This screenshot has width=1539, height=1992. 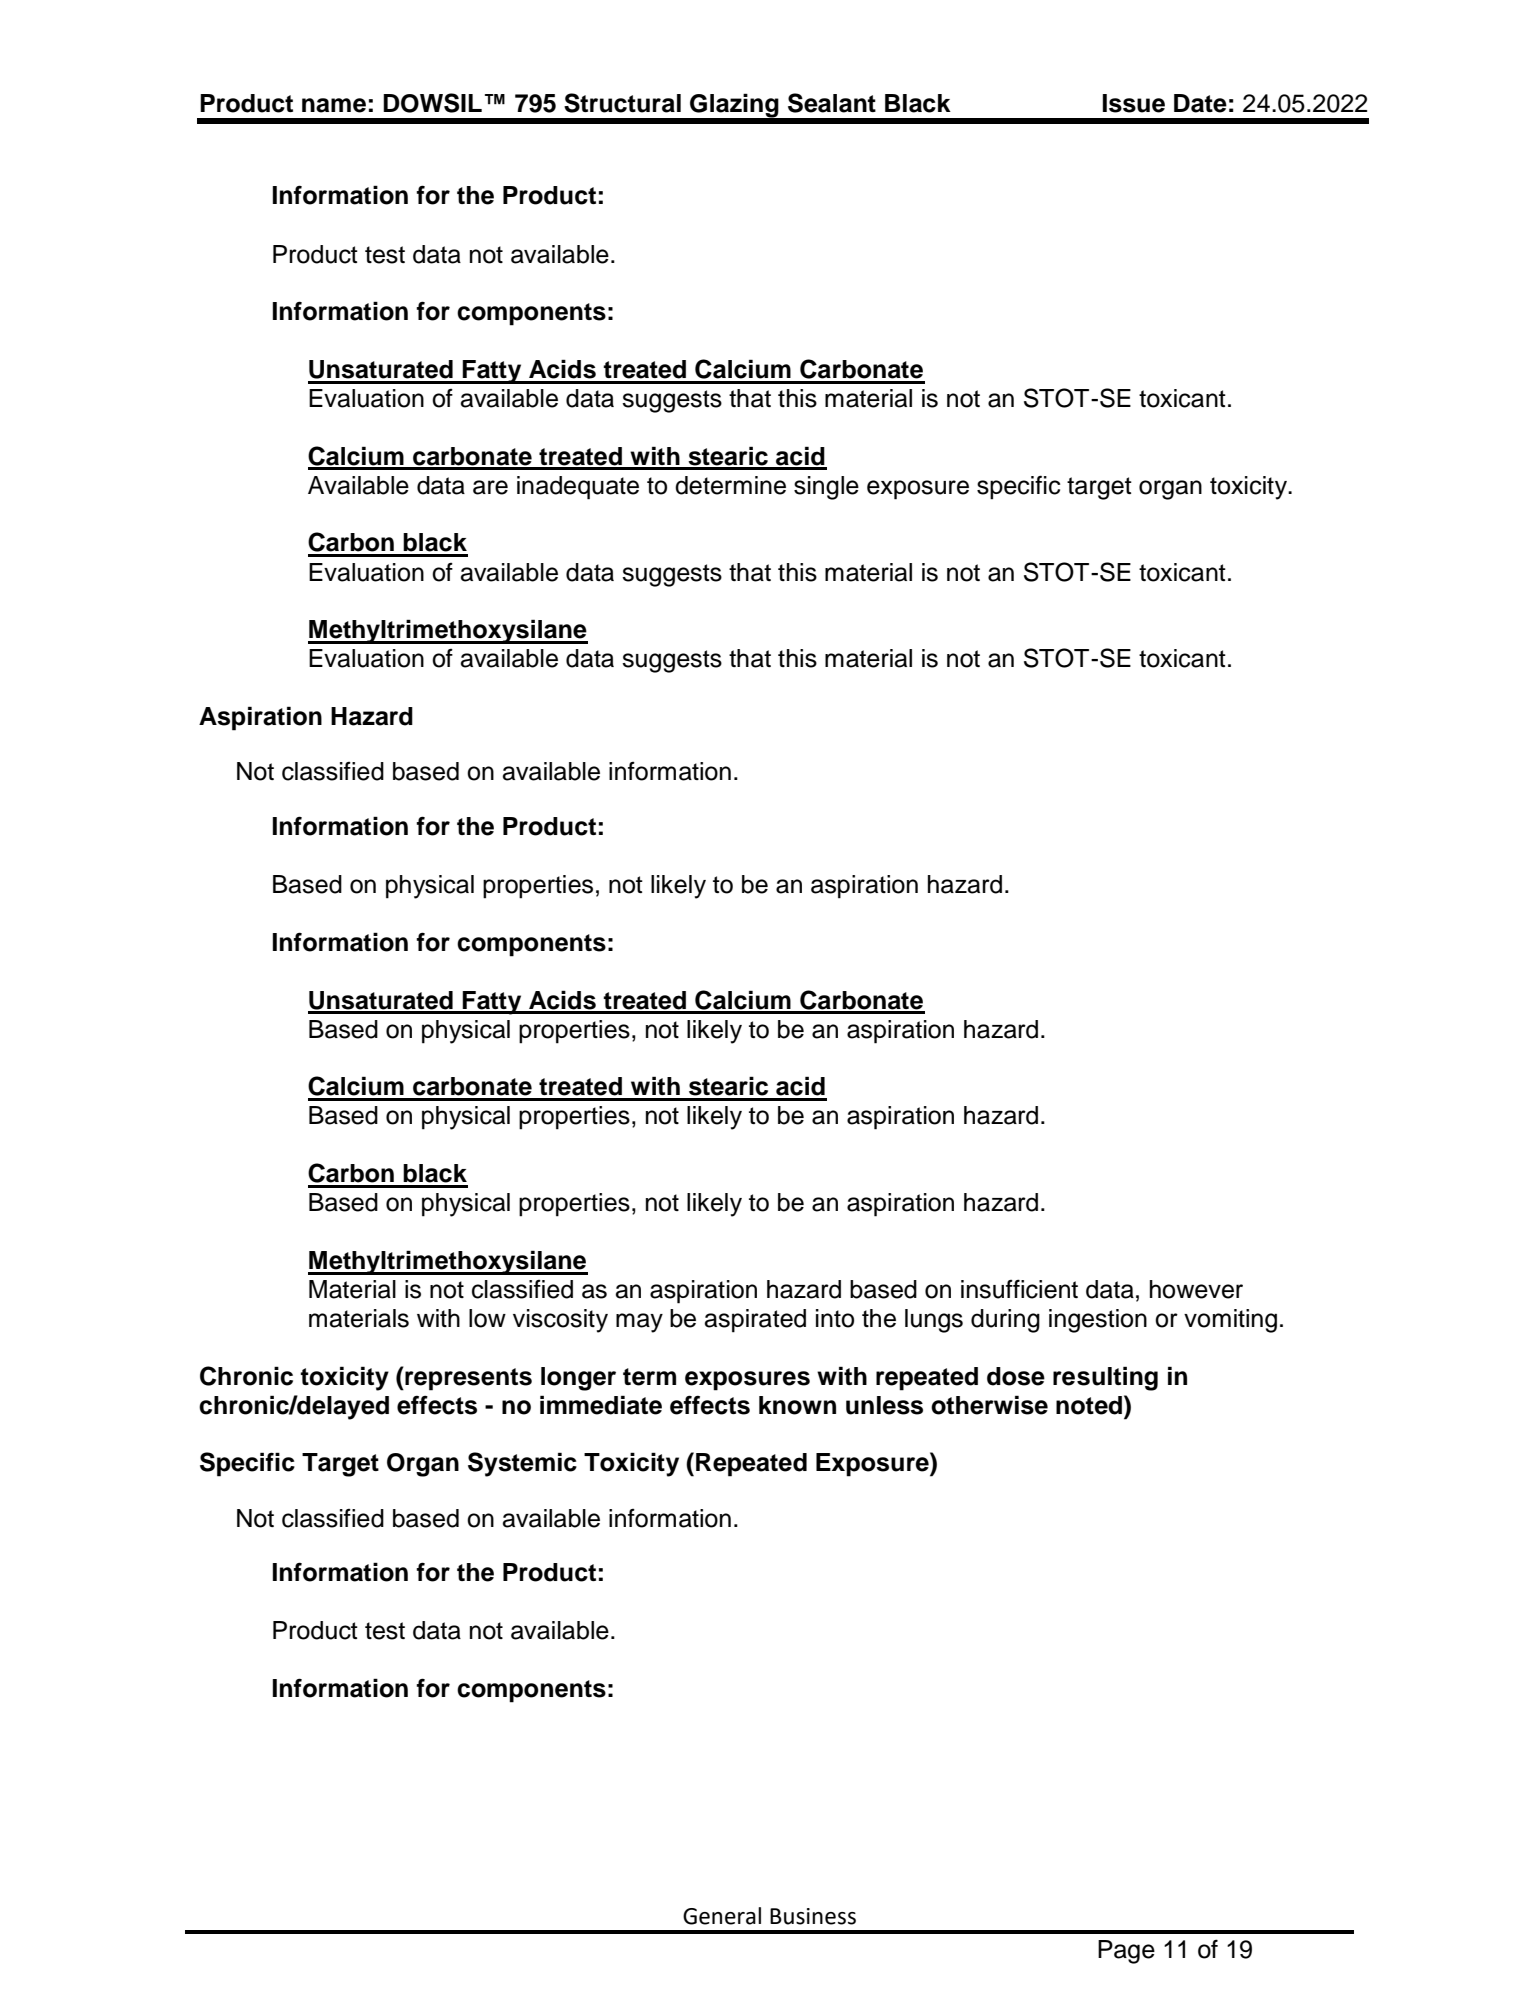 I want to click on name, so click(x=334, y=105).
